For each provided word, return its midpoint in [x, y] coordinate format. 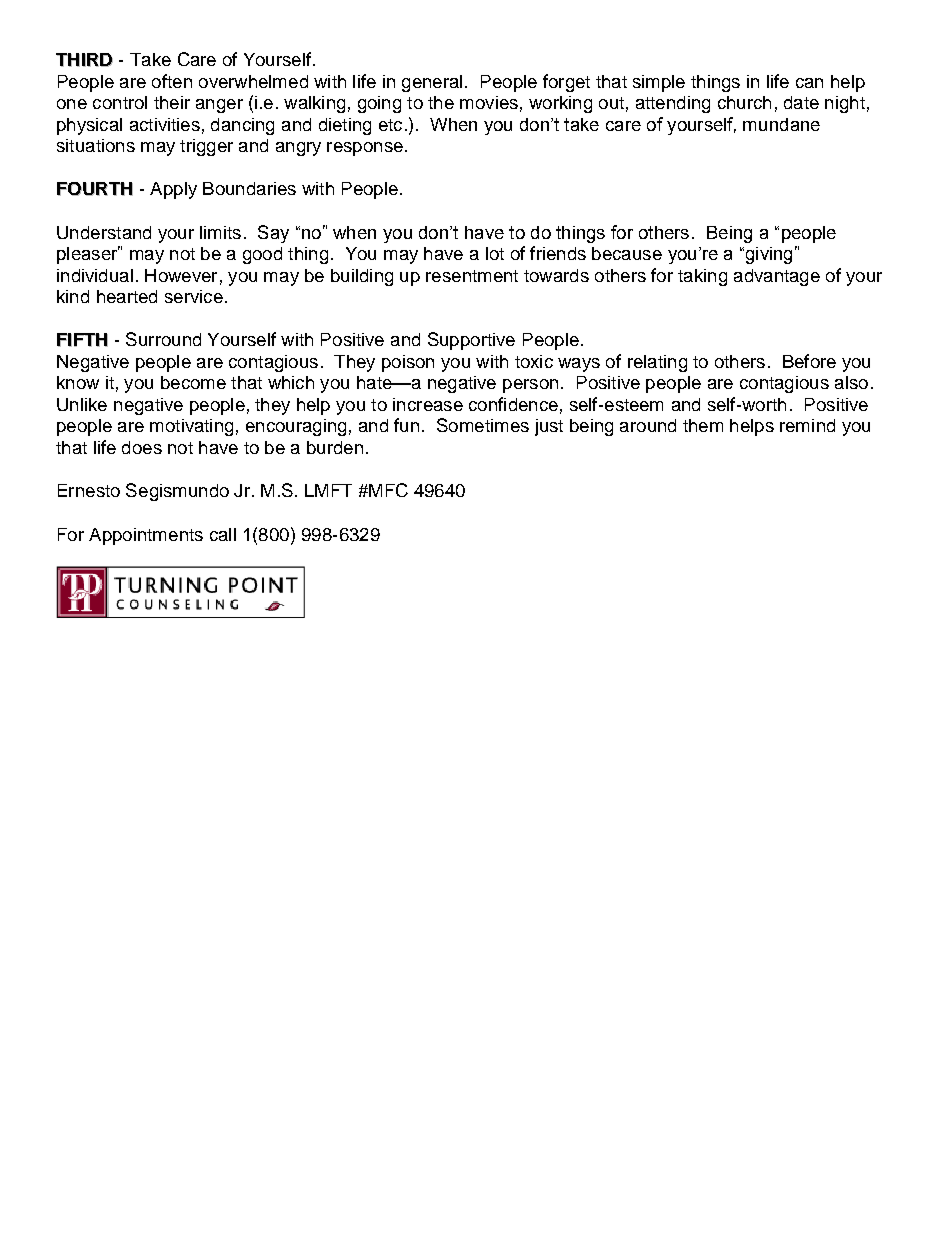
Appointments [146, 536]
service [194, 296]
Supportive [471, 341]
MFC [387, 490]
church [744, 102]
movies [489, 102]
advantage [777, 277]
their [172, 102]
